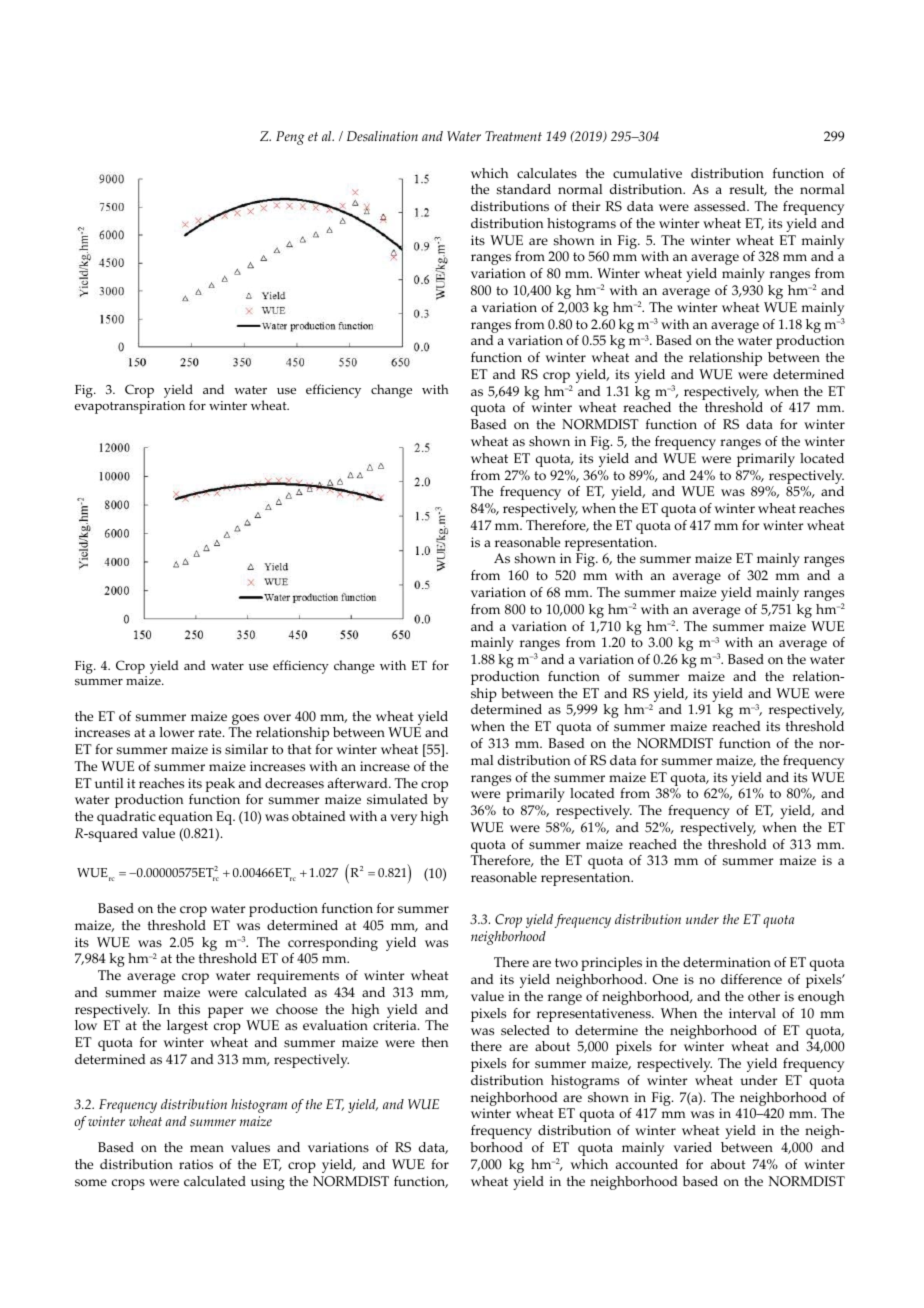  What do you see at coordinates (435, 1042) in the page?
I see `then` at bounding box center [435, 1042].
